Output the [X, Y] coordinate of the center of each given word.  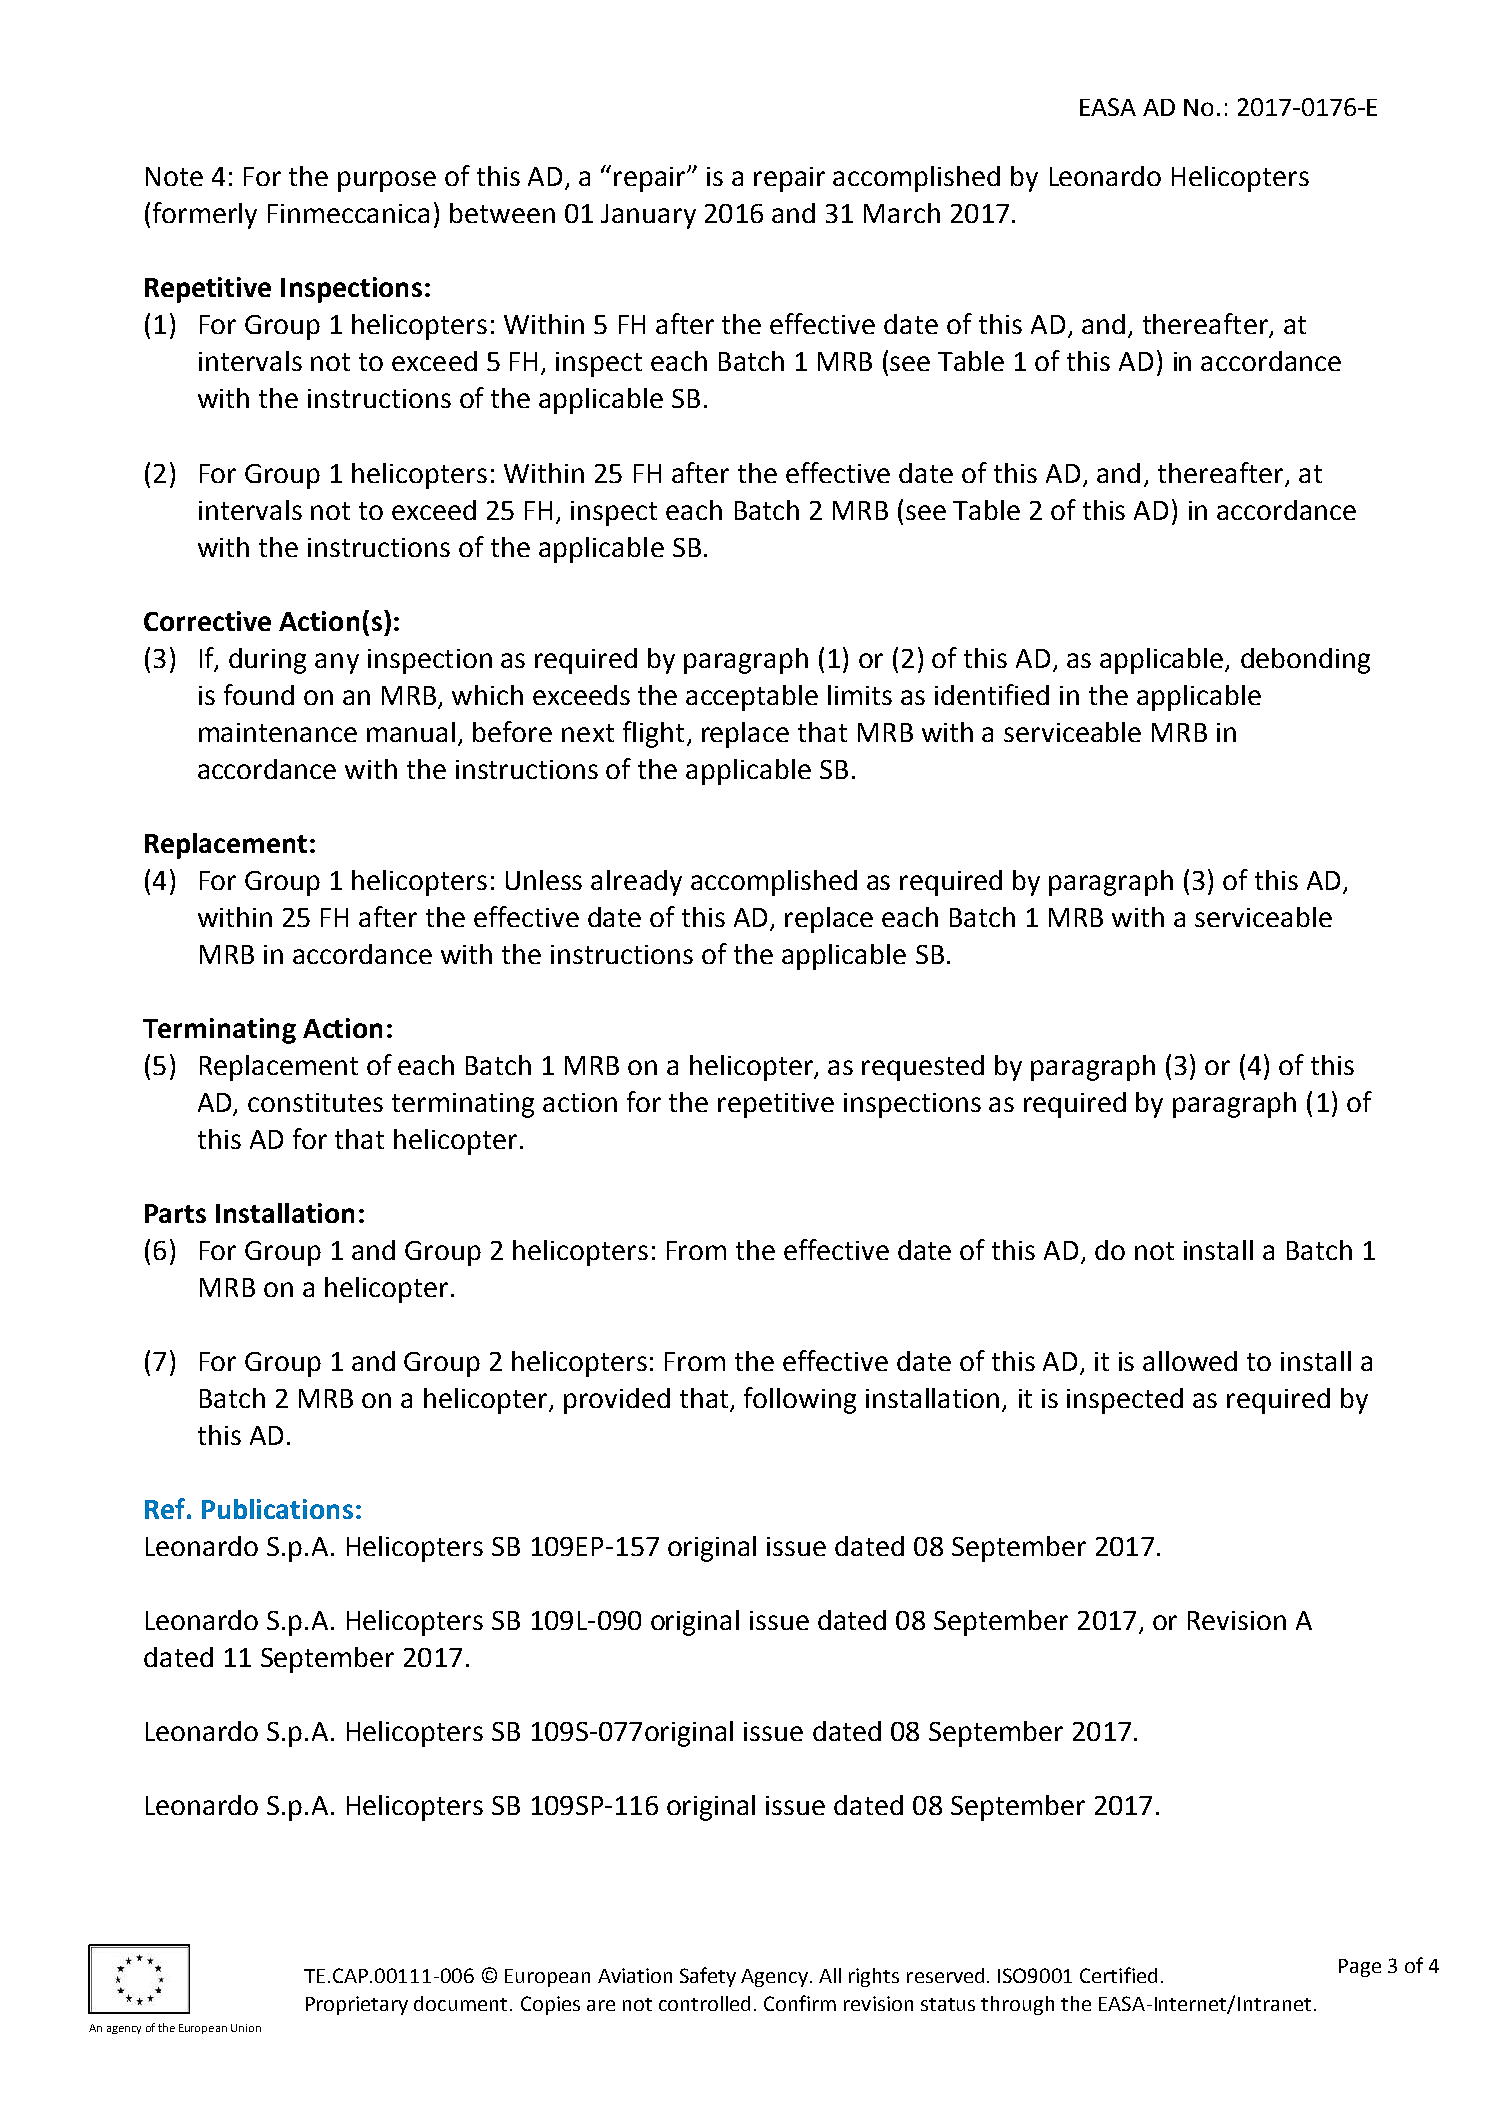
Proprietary [357, 2005]
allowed [1190, 1361]
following [800, 1400]
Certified [1118, 1975]
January [648, 216]
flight [653, 734]
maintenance [278, 732]
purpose [387, 181]
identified [992, 694]
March [902, 213]
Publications [277, 1509]
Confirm [800, 2003]
